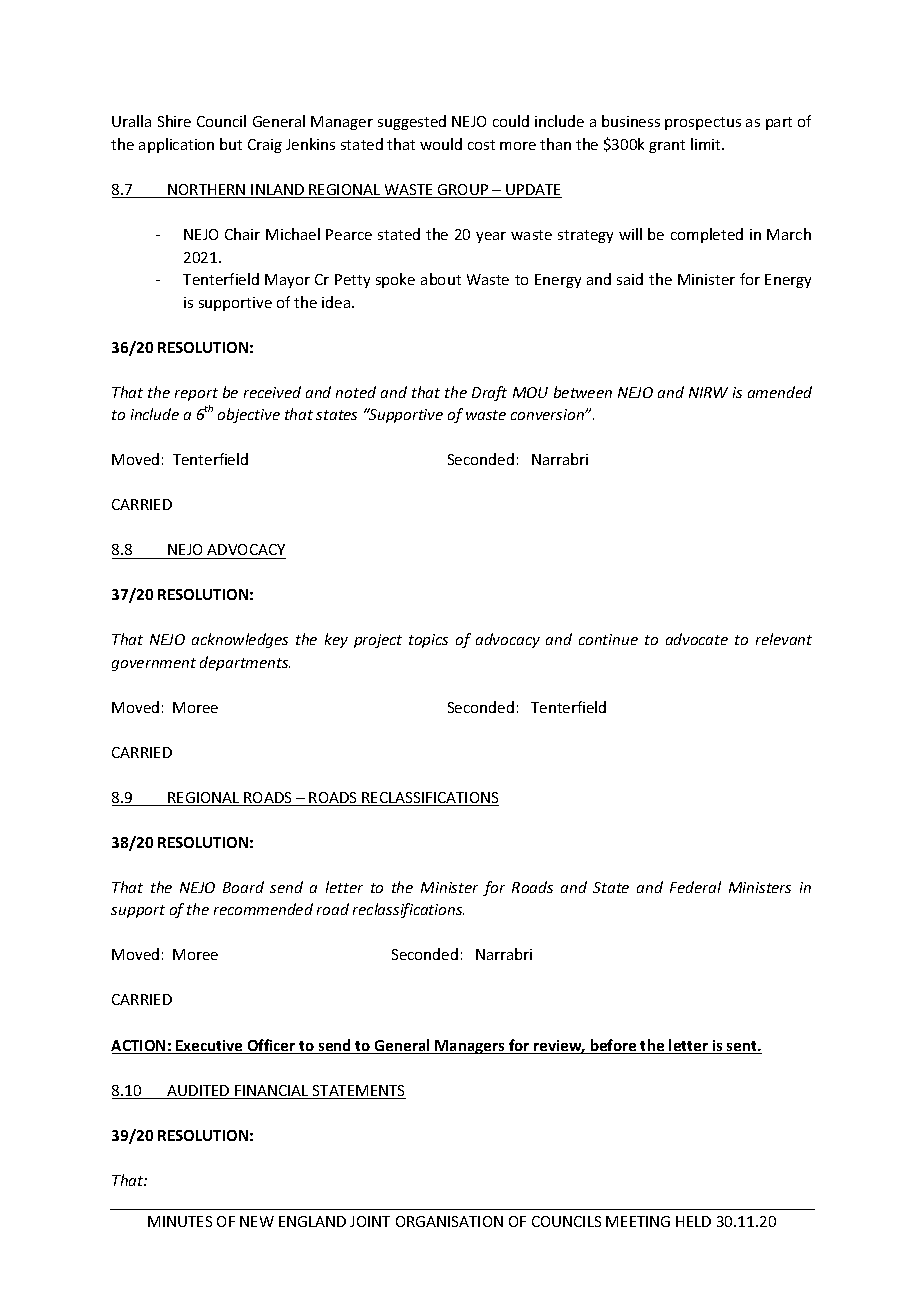  Describe the element at coordinates (481, 145) in the screenshot. I see `cost` at that location.
